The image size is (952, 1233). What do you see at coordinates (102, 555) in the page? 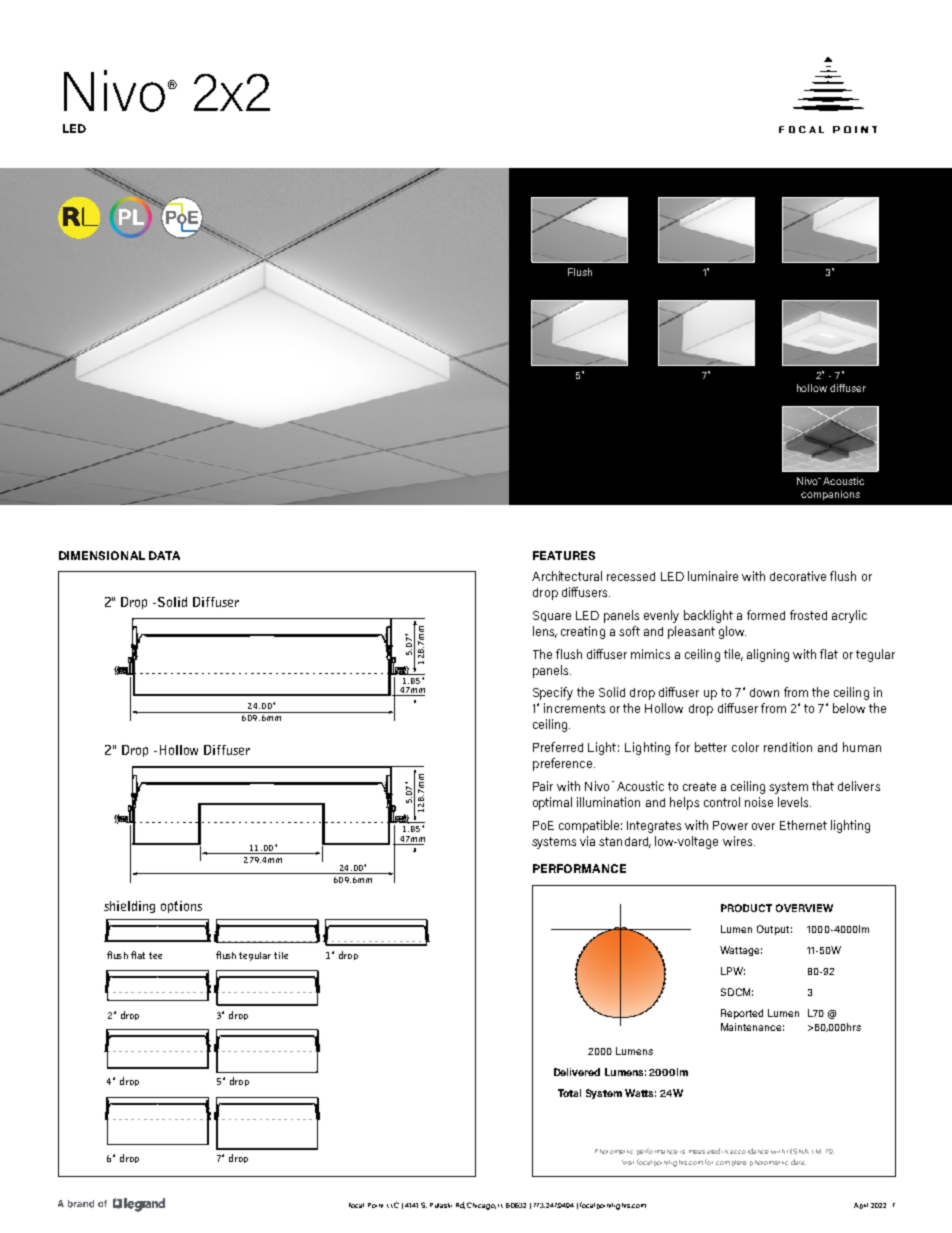
I see `DIMENSIONAL` at bounding box center [102, 555].
